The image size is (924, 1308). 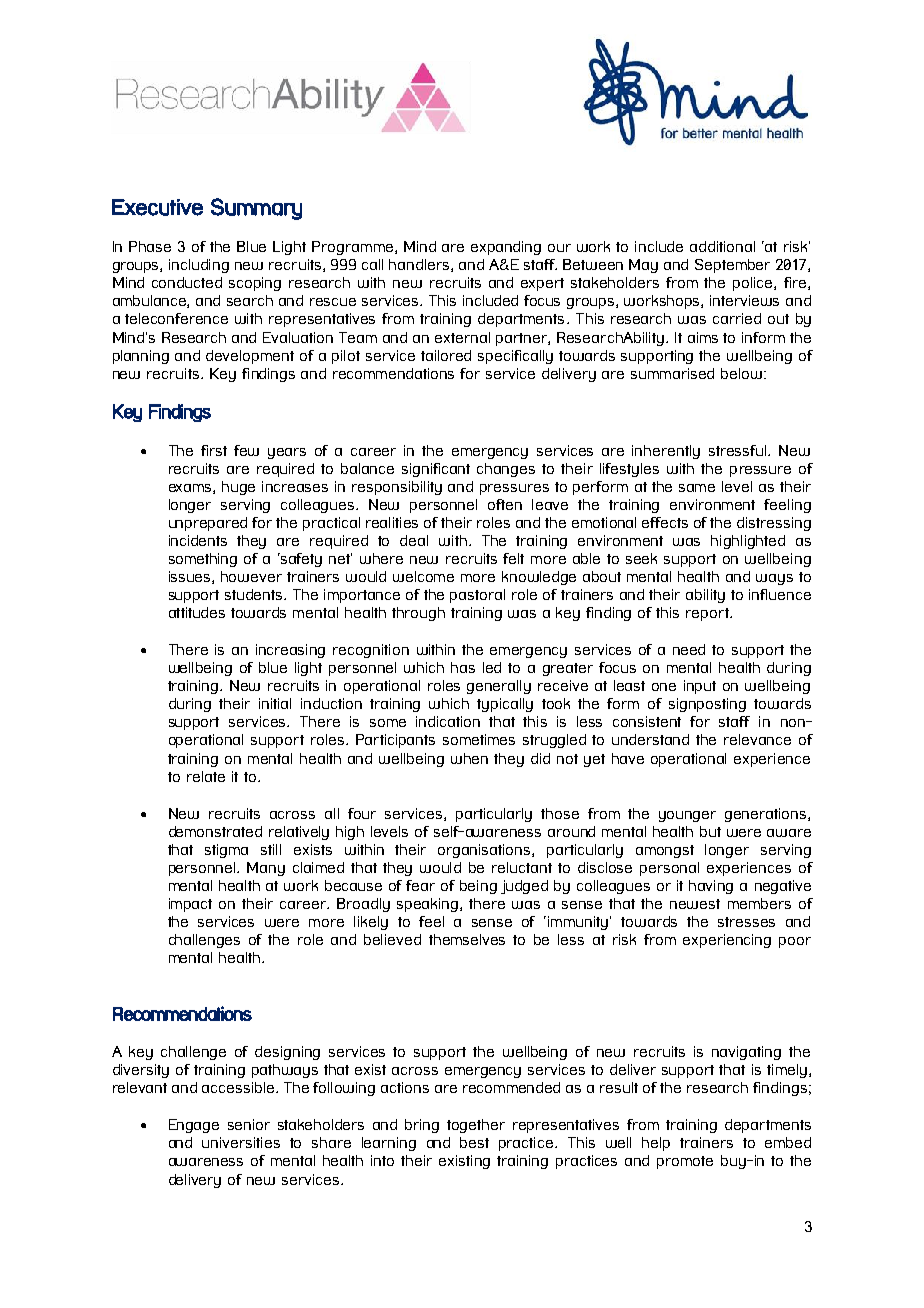 What do you see at coordinates (199, 266) in the screenshot?
I see `including` at bounding box center [199, 266].
